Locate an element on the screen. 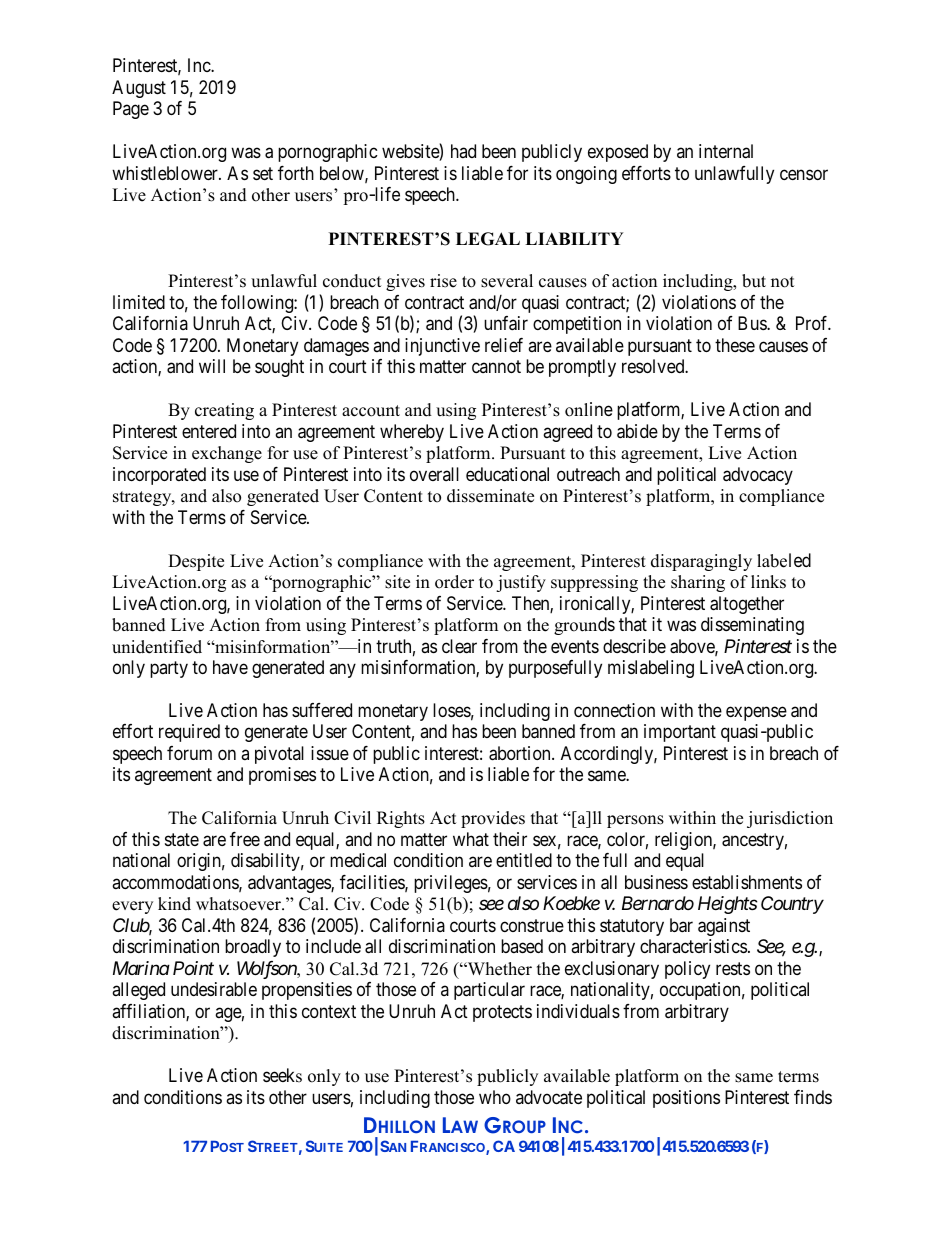 This screenshot has height=1233, width=952. incorporated is located at coordinates (159, 476).
